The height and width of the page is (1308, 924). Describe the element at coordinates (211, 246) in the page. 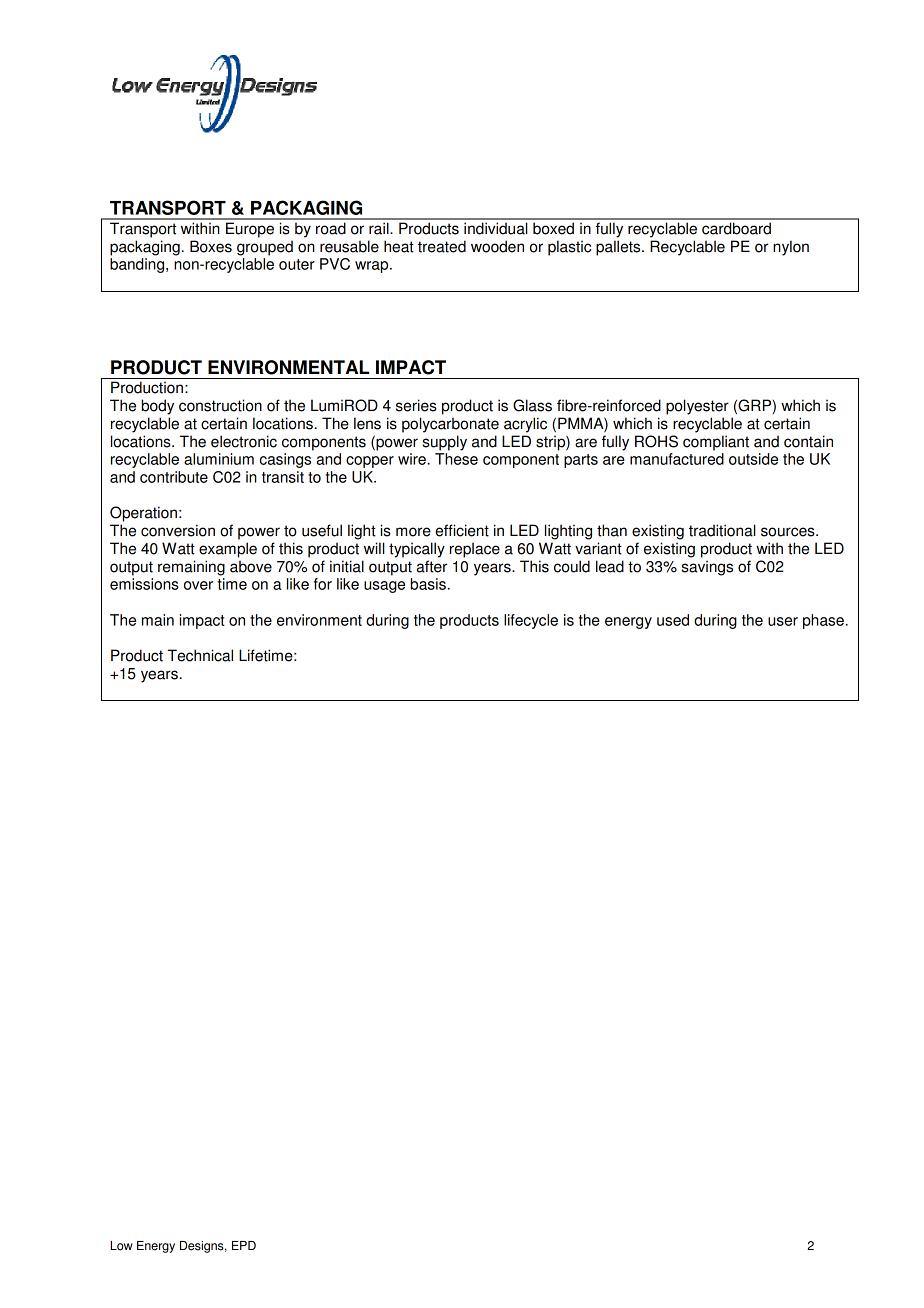

I see `Boxes` at that location.
